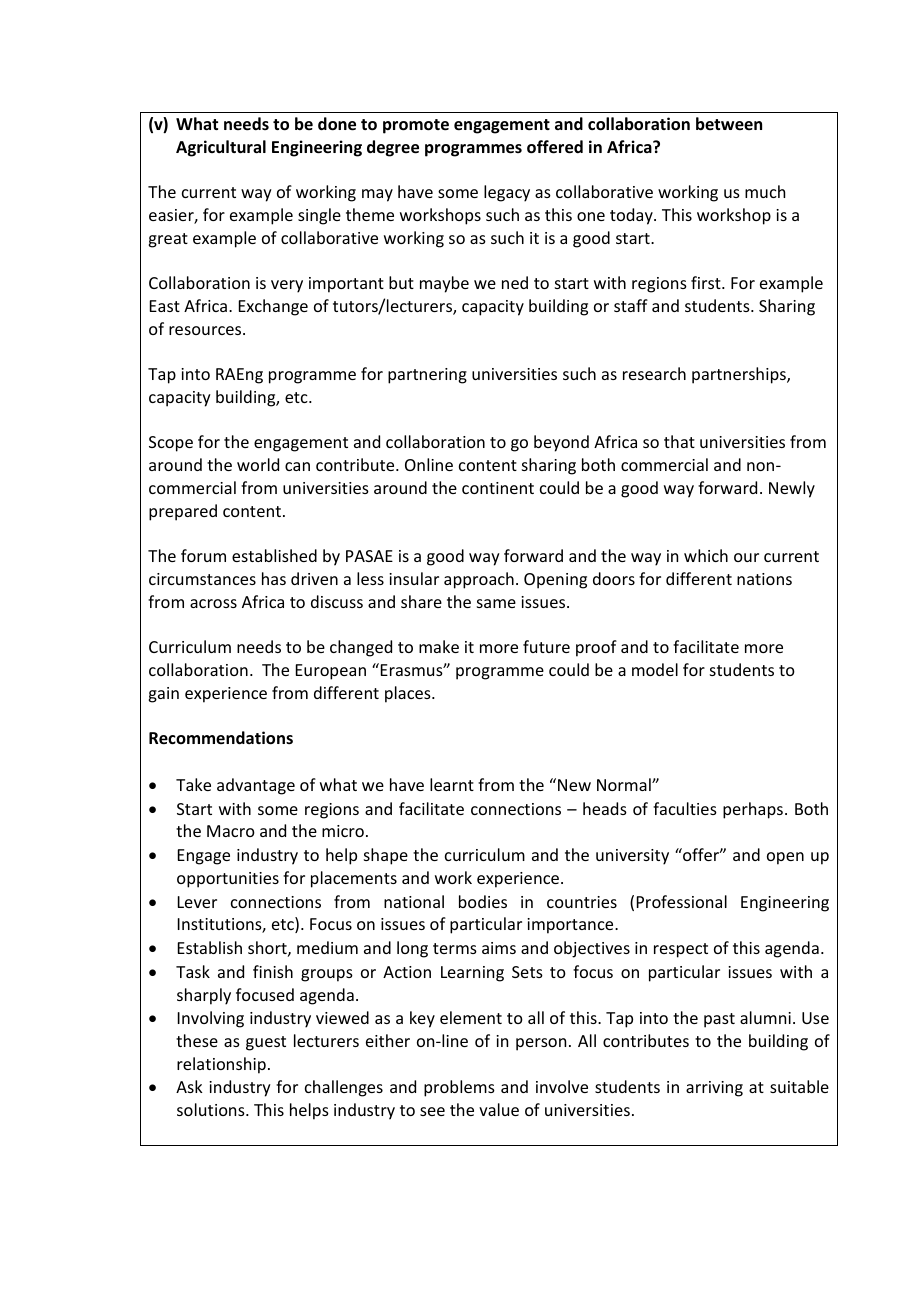 Image resolution: width=924 pixels, height=1308 pixels. What do you see at coordinates (729, 124) in the screenshot?
I see `between` at bounding box center [729, 124].
